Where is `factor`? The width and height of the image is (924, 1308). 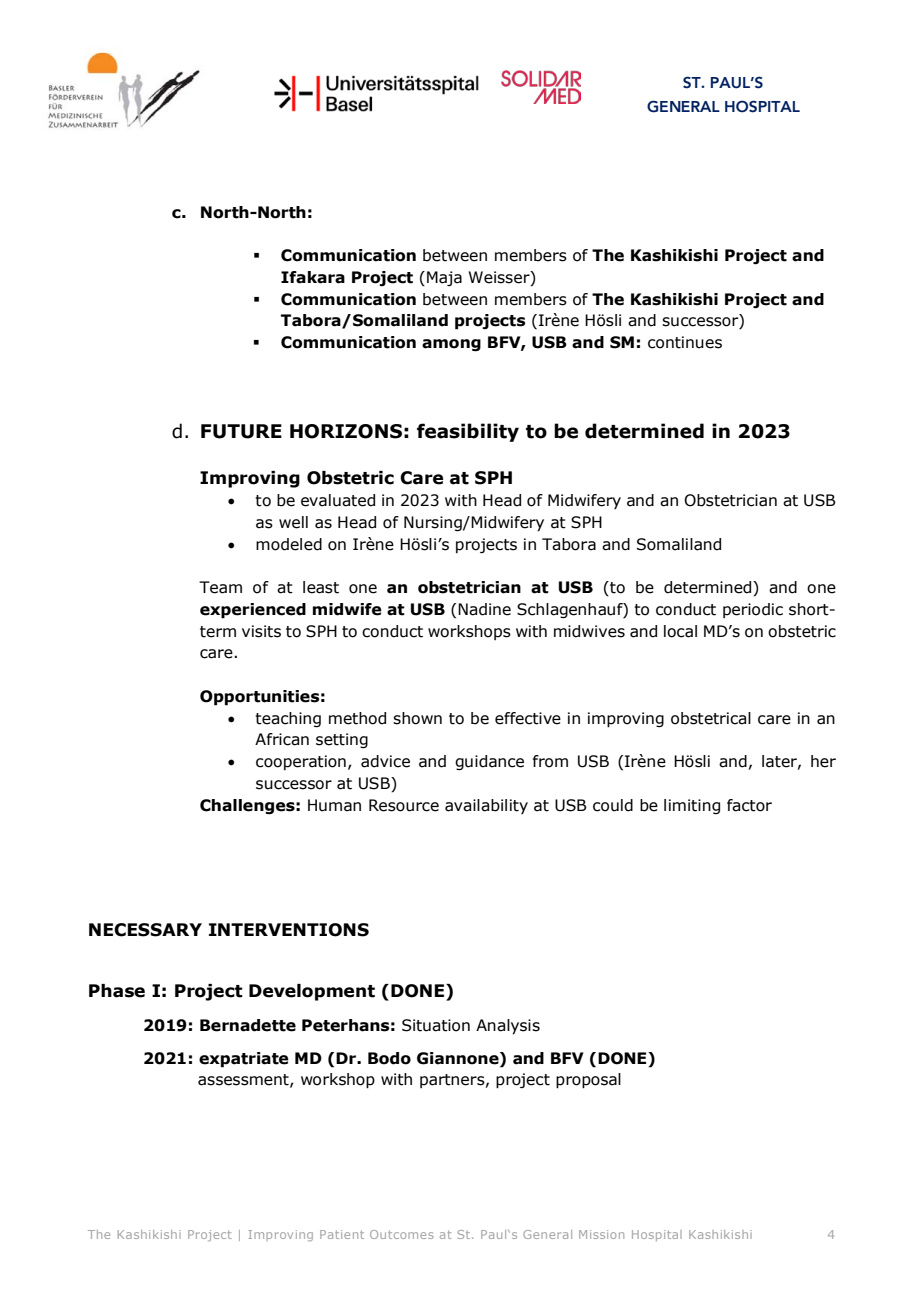 factor is located at coordinates (749, 805).
